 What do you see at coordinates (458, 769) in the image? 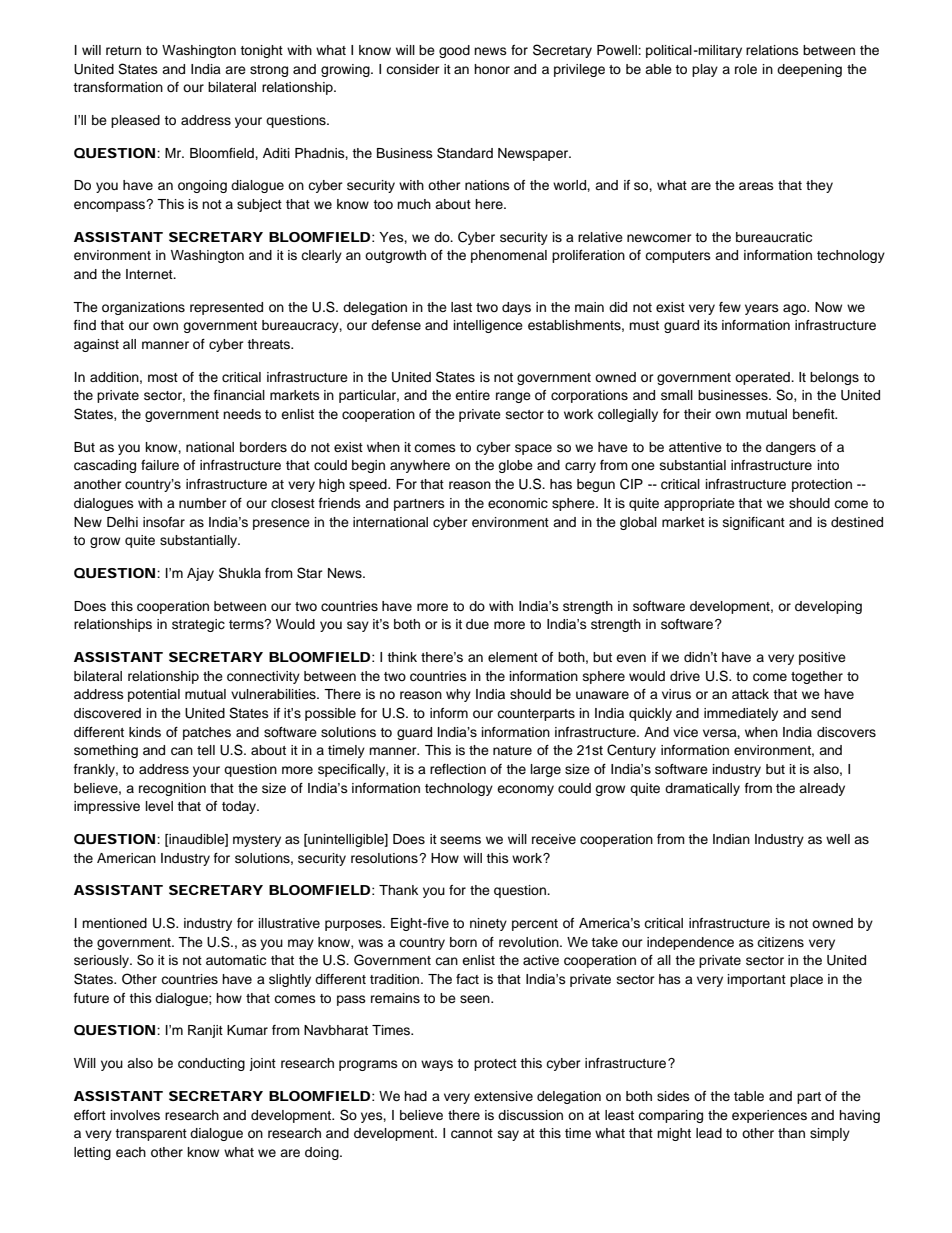
I see `reflection` at bounding box center [458, 769].
